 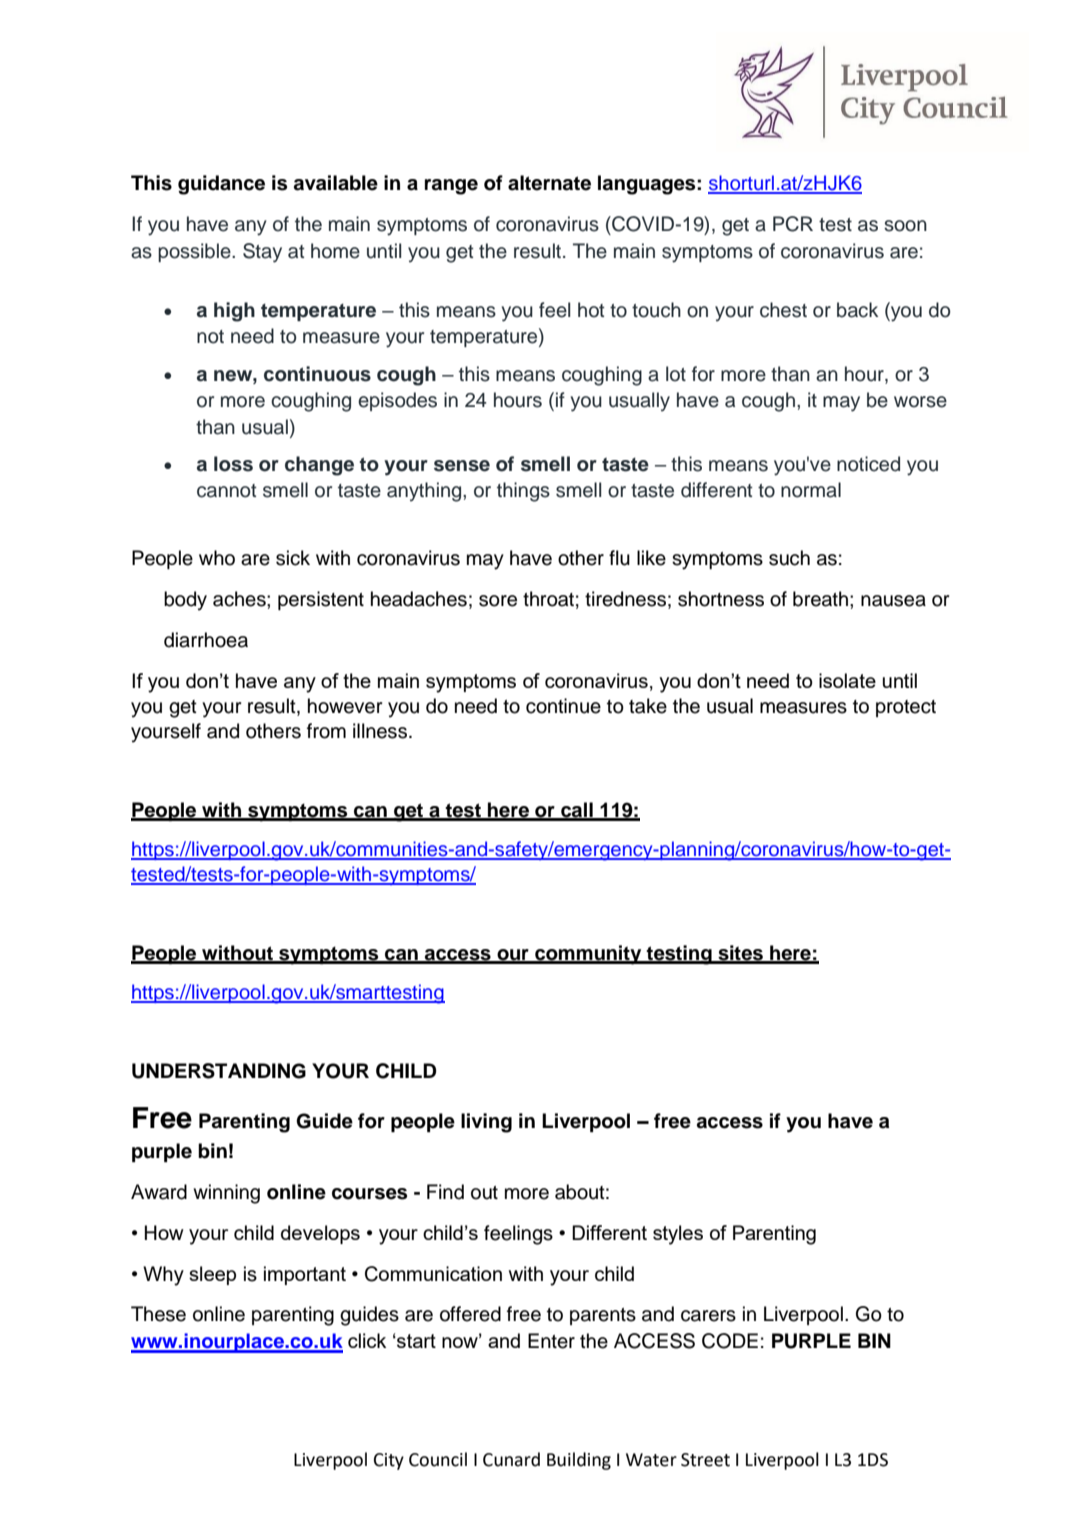 What do you see at coordinates (389, 1461) in the page?
I see `City` at bounding box center [389, 1461].
